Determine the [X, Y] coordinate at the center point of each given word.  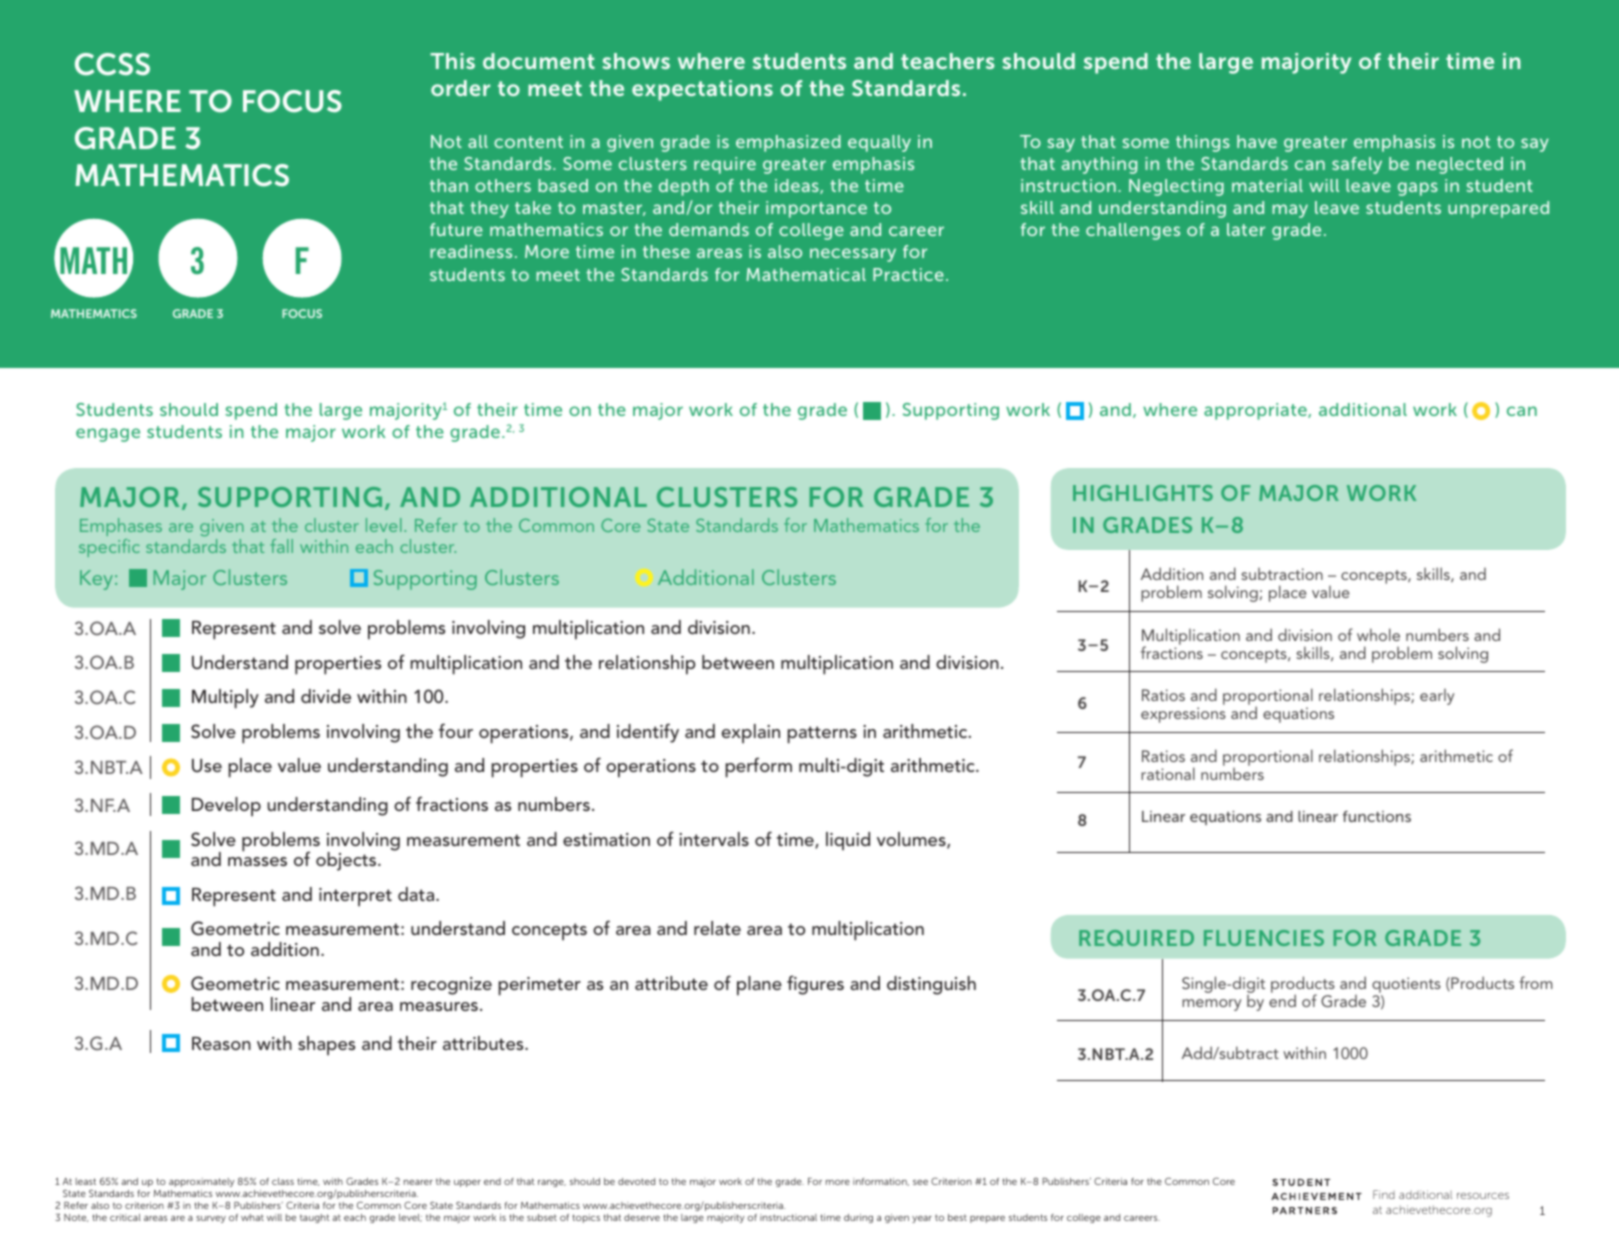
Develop [226, 807]
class [283, 1181]
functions [1377, 816]
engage [108, 435]
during [858, 1218]
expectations [702, 90]
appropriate [1256, 411]
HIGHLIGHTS [1143, 493]
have [1257, 141]
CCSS [112, 64]
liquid [848, 841]
